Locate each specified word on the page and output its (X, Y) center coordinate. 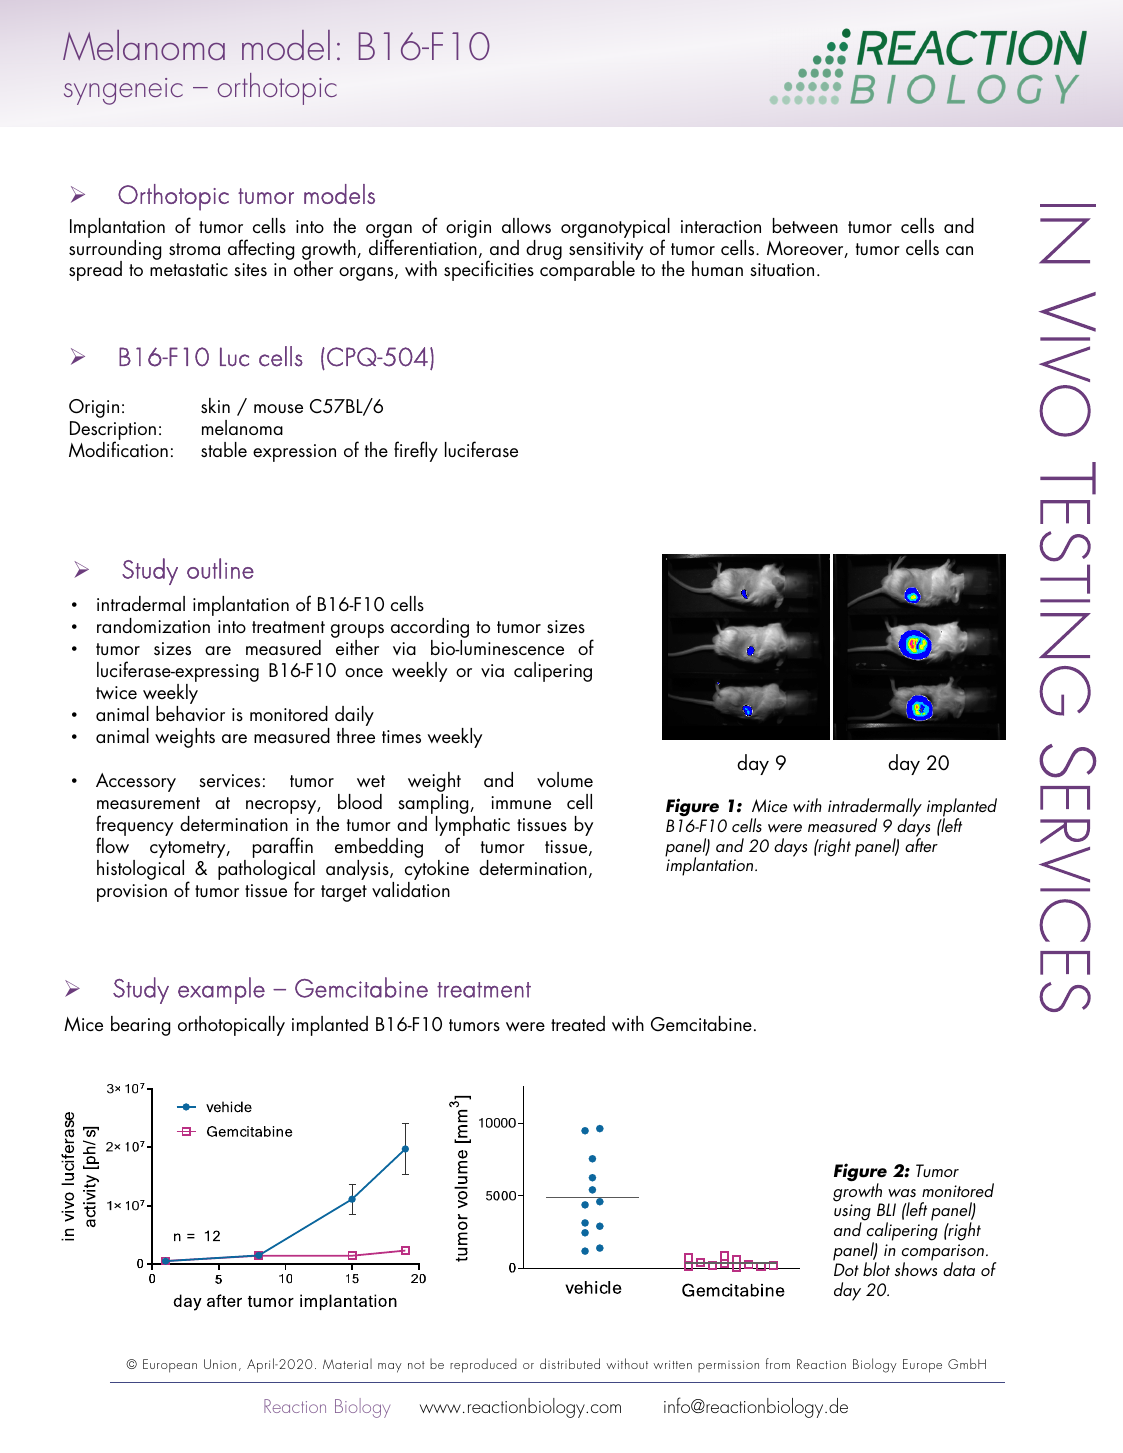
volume (565, 779)
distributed (570, 1363)
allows (526, 225)
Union (220, 1364)
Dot (846, 1269)
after (921, 844)
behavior (190, 713)
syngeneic (123, 91)
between (805, 226)
